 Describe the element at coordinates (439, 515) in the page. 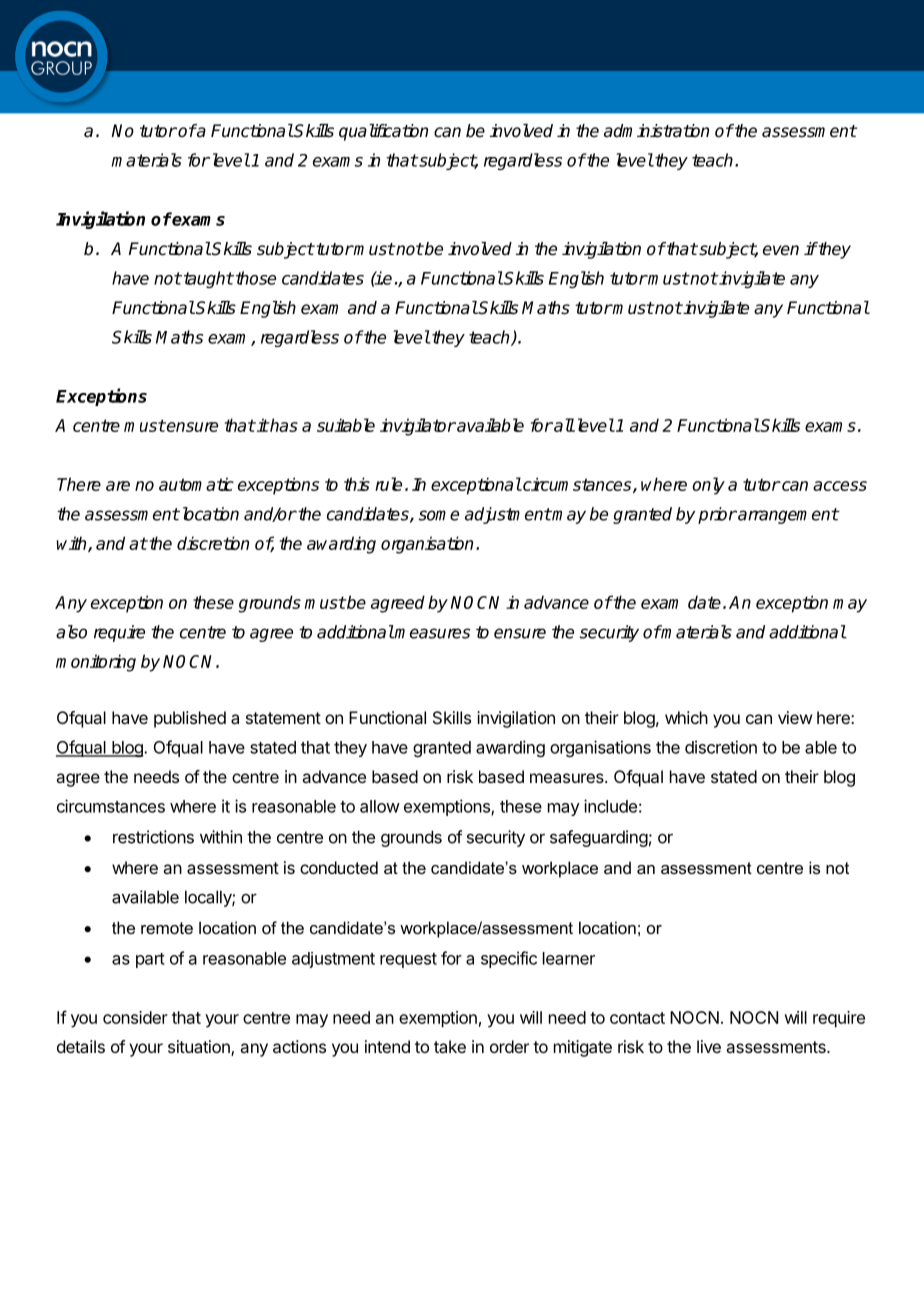

I see `some` at that location.
